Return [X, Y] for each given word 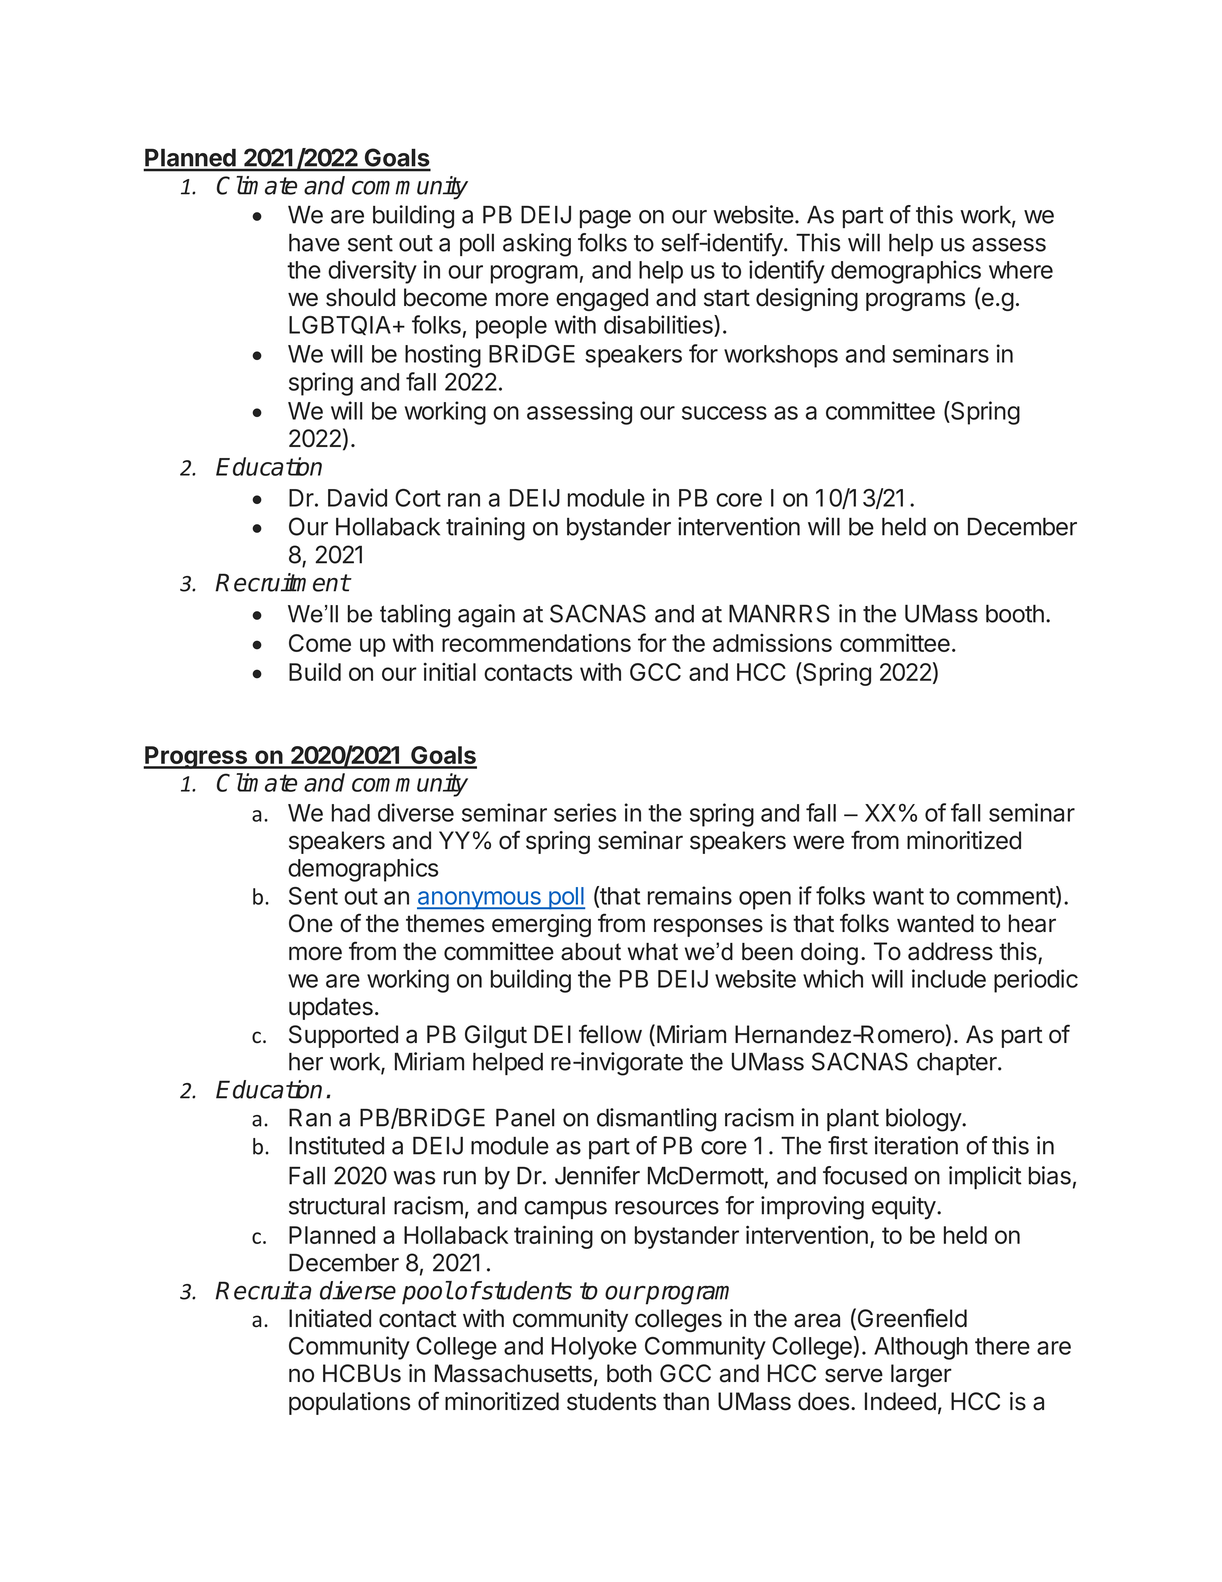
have [314, 242]
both [629, 1373]
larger [921, 1375]
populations [349, 1403]
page [605, 219]
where [1021, 270]
